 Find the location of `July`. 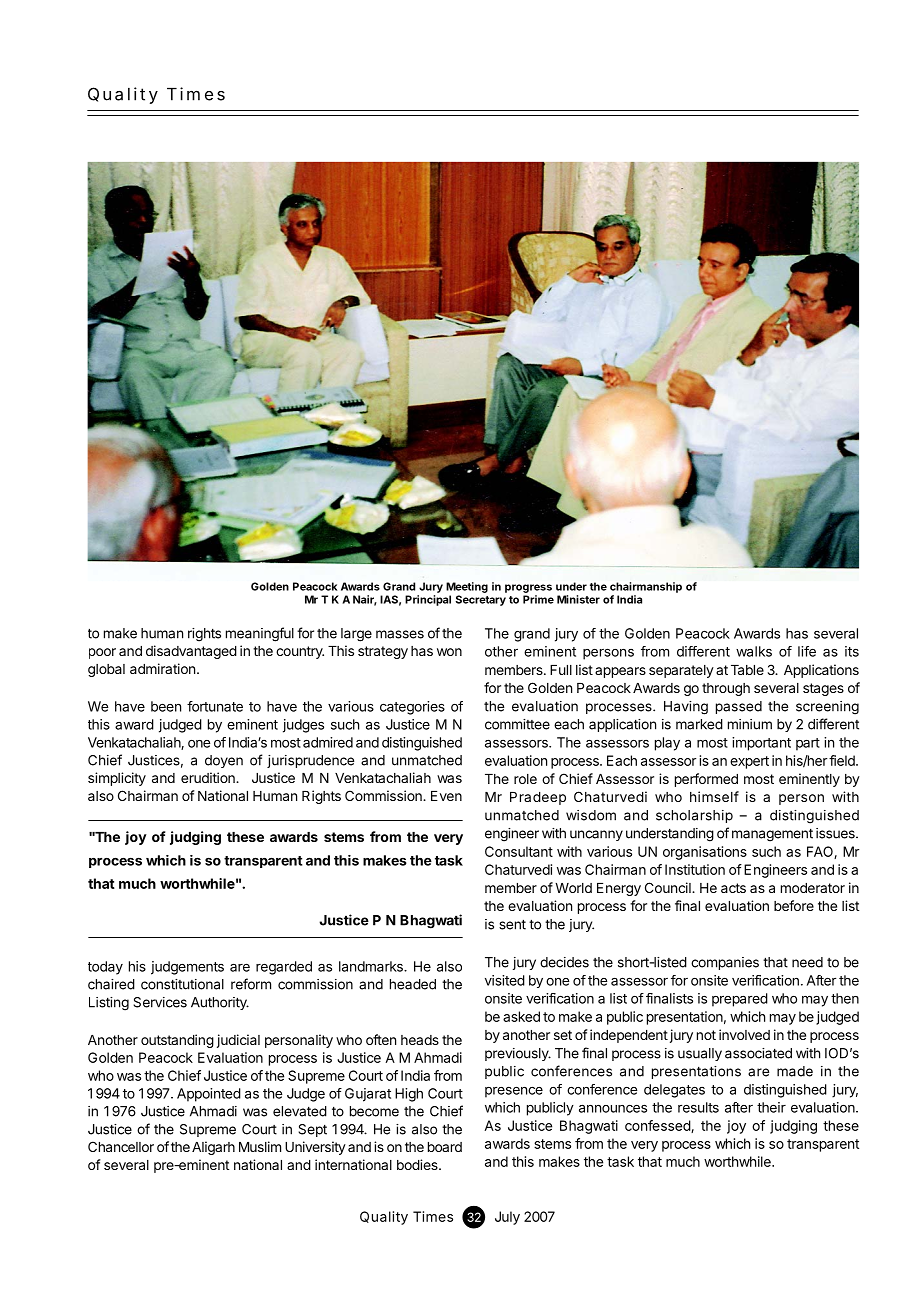

July is located at coordinates (507, 1218).
